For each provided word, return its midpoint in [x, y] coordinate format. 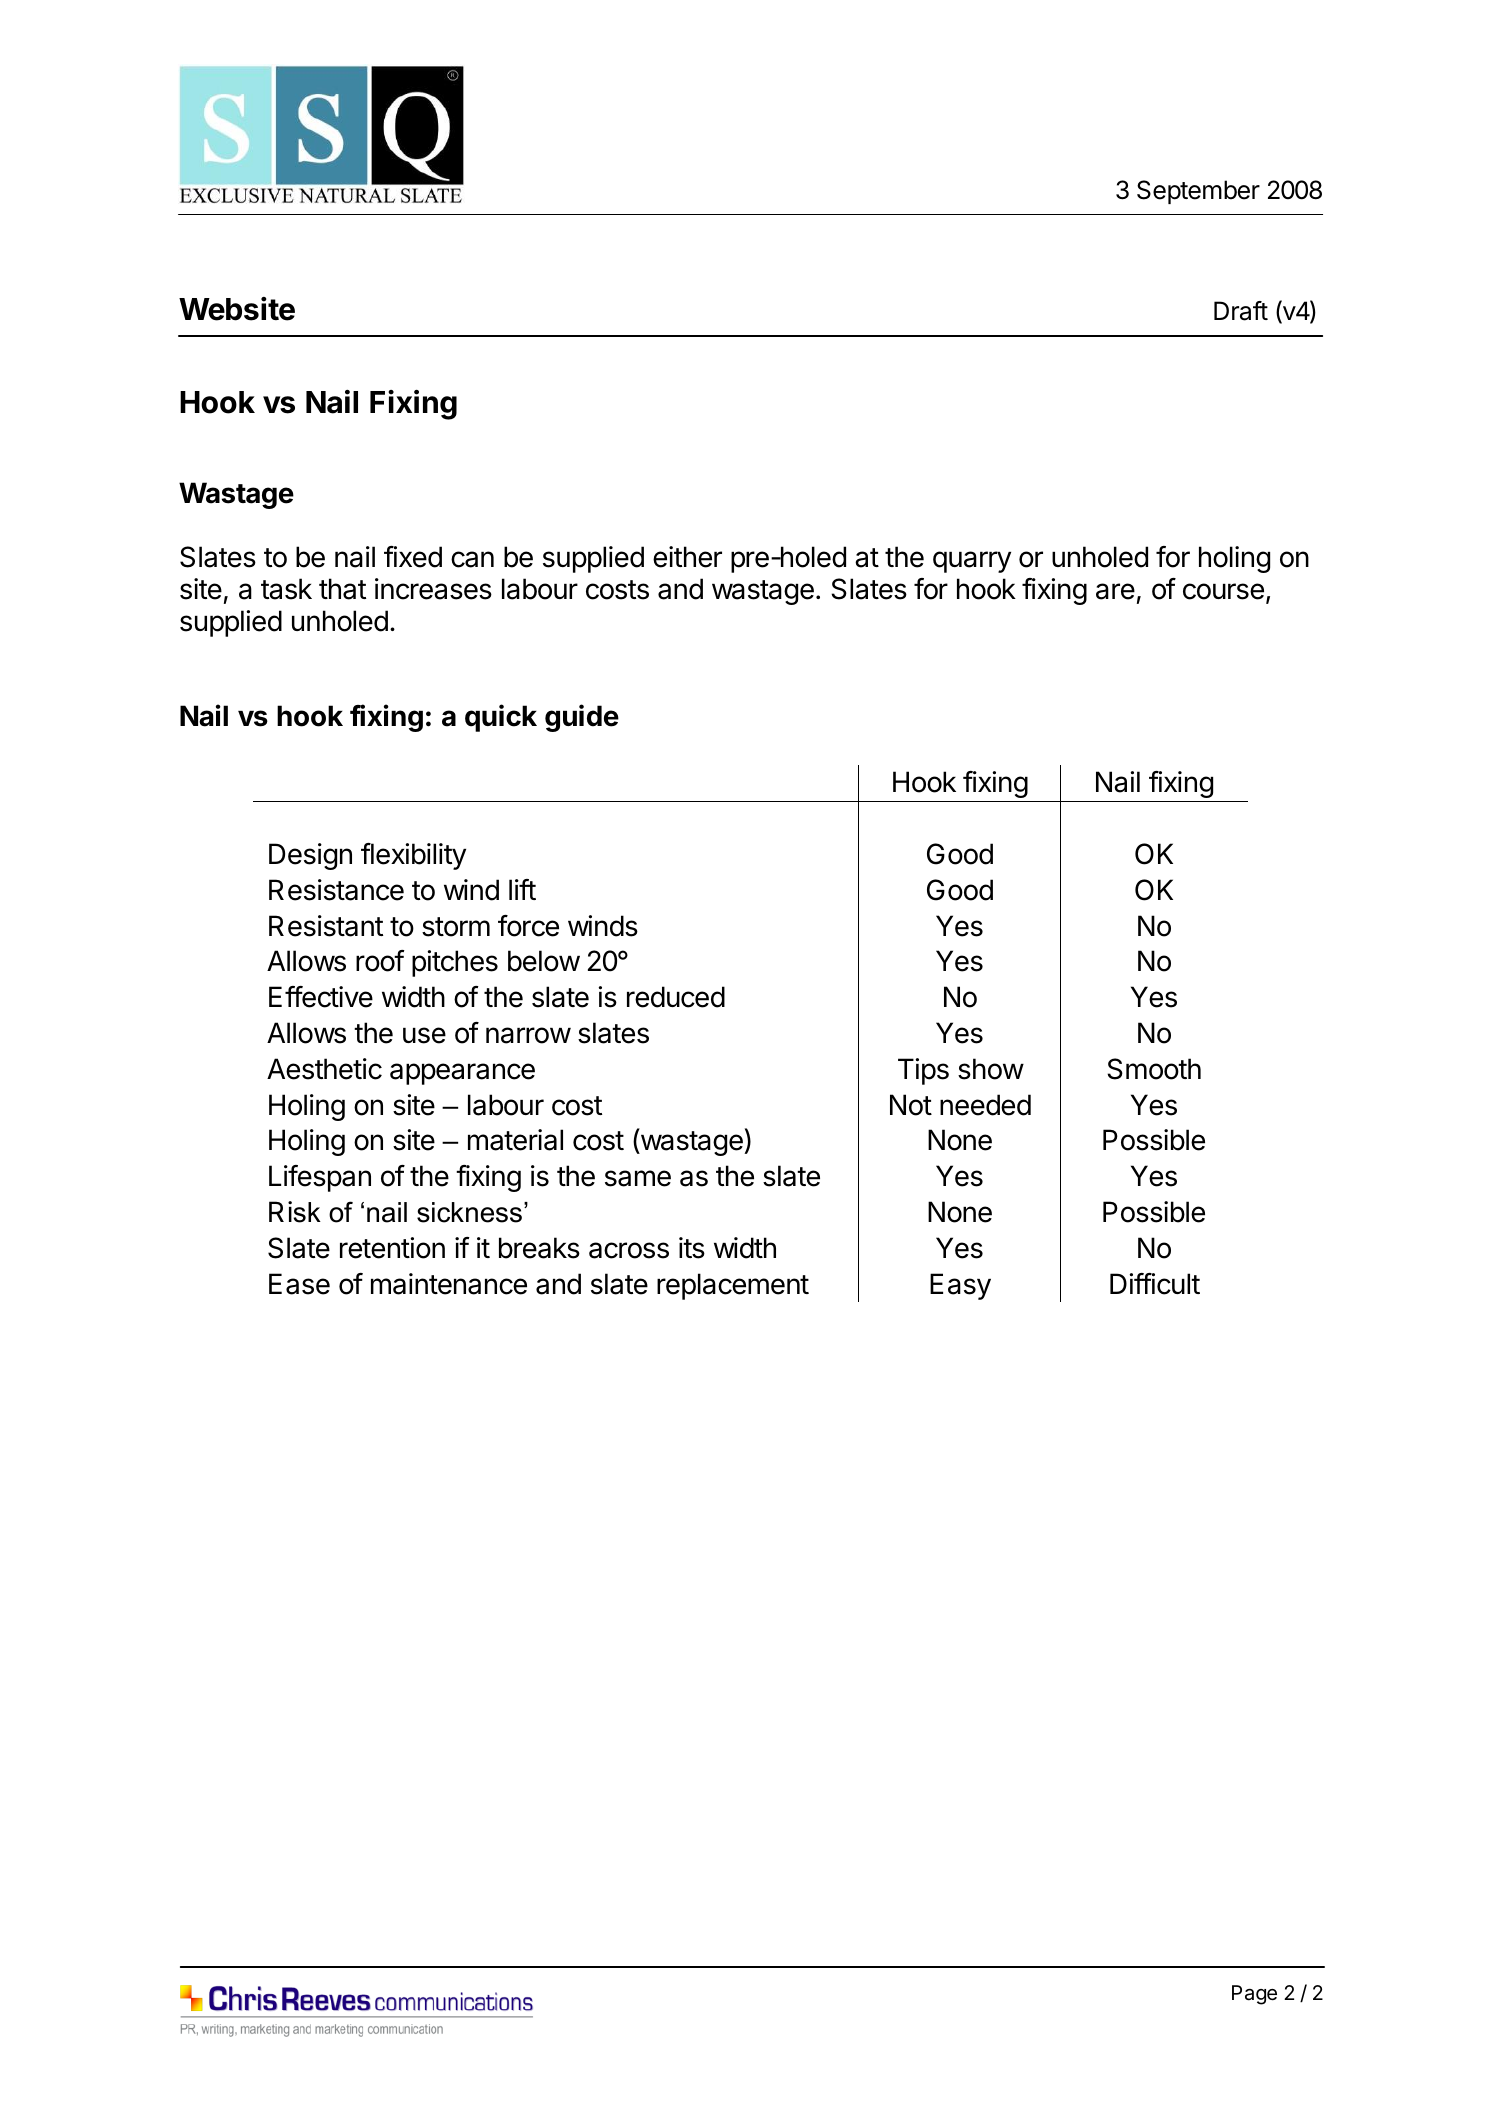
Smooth [1154, 1069]
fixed [413, 557]
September [1198, 192]
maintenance [449, 1284]
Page [1254, 1995]
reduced [676, 997]
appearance [462, 1074]
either [687, 557]
